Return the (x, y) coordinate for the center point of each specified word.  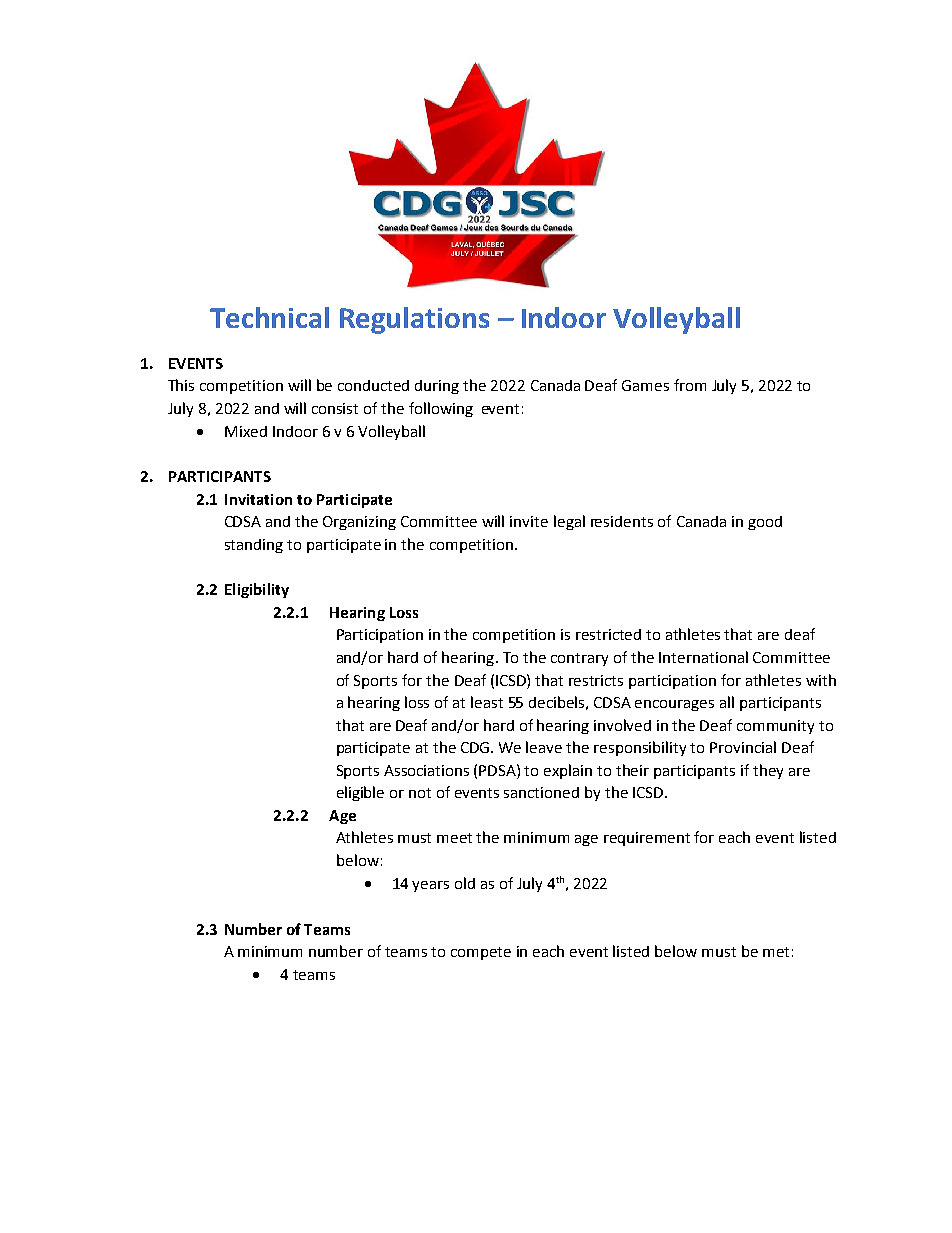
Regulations (414, 320)
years (430, 886)
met (776, 952)
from (690, 385)
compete (481, 953)
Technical (269, 317)
